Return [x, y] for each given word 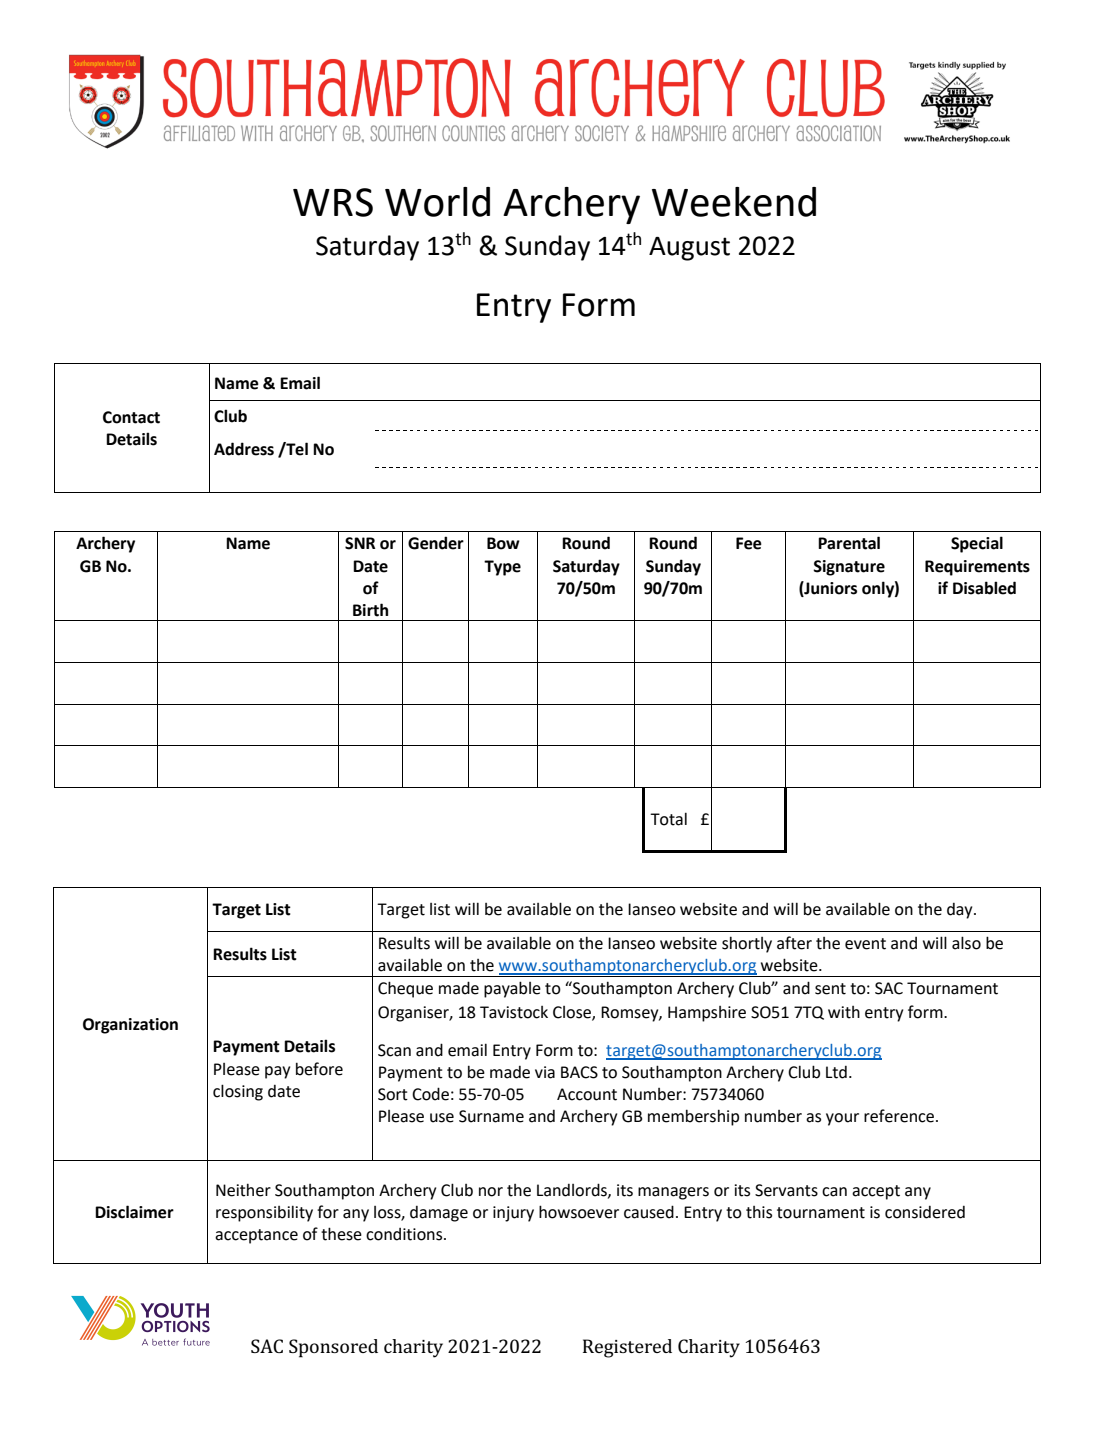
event [865, 944]
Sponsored [333, 1348]
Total [668, 819]
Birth [370, 610]
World [437, 202]
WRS [333, 202]
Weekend [734, 202]
